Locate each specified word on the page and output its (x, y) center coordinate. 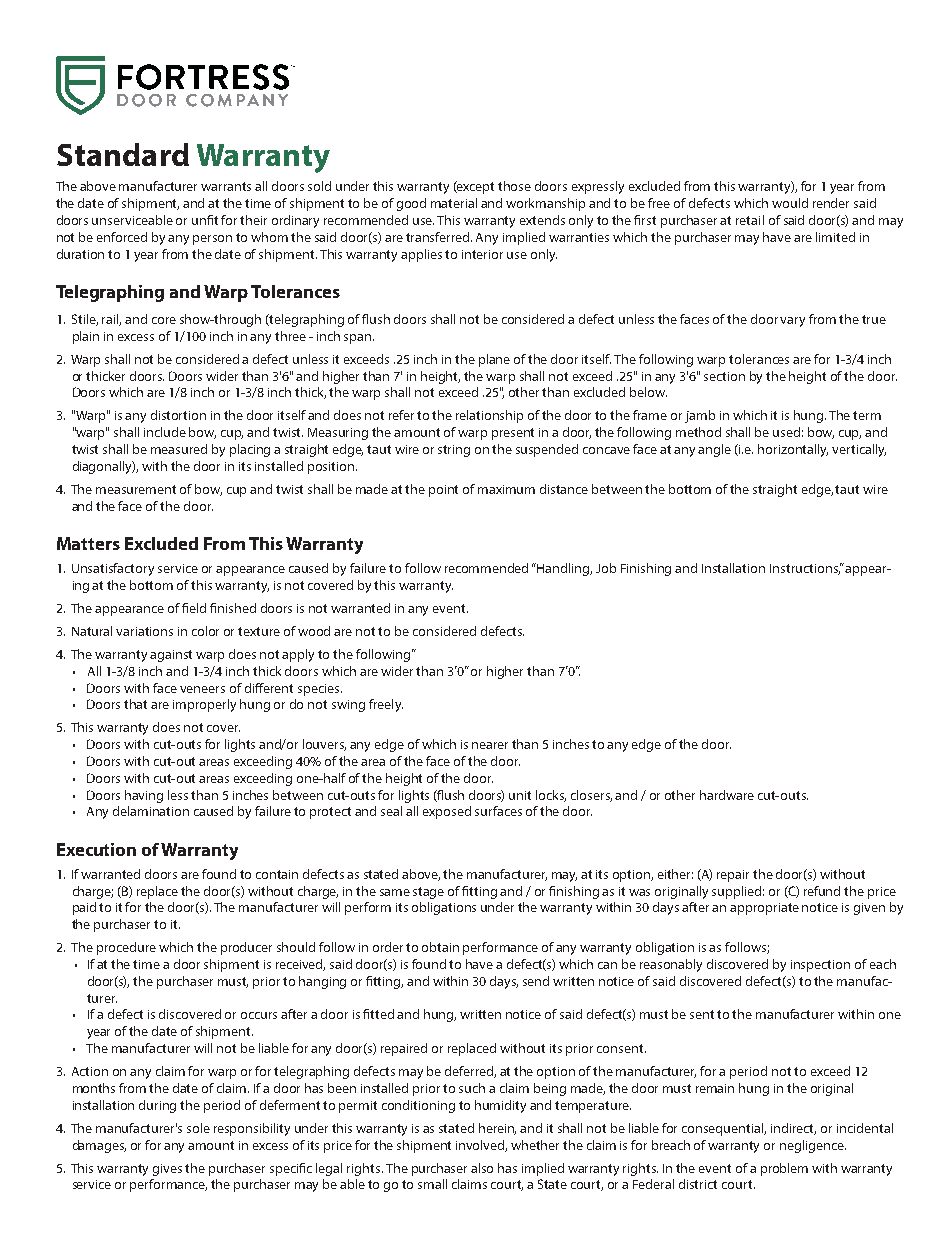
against (171, 656)
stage (428, 893)
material (454, 203)
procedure (126, 948)
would (790, 203)
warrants (226, 186)
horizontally (793, 450)
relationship (489, 416)
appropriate (764, 909)
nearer (490, 745)
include (165, 432)
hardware (727, 795)
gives (167, 1170)
